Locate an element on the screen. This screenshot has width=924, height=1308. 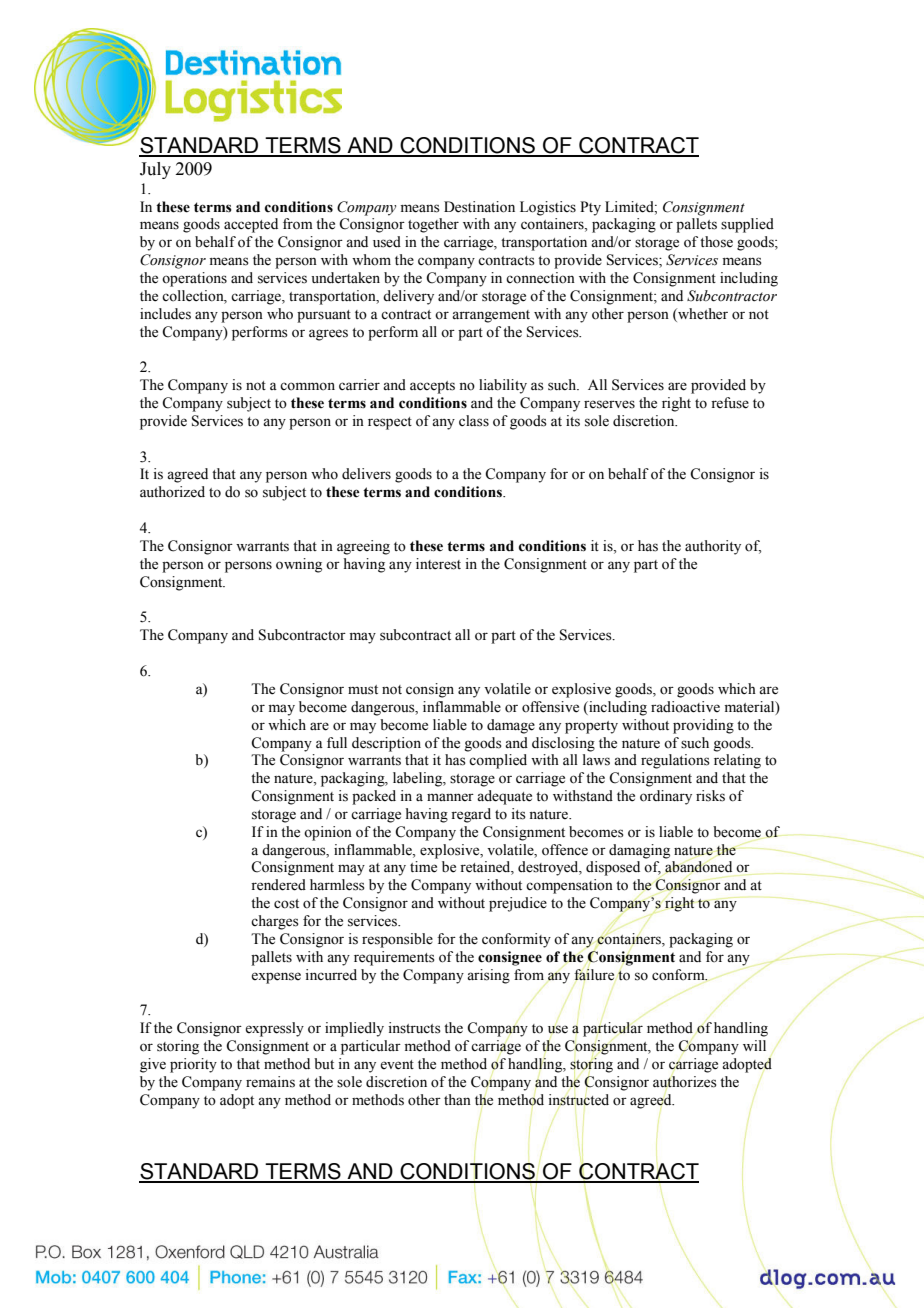
Destination is located at coordinates (479, 207).
